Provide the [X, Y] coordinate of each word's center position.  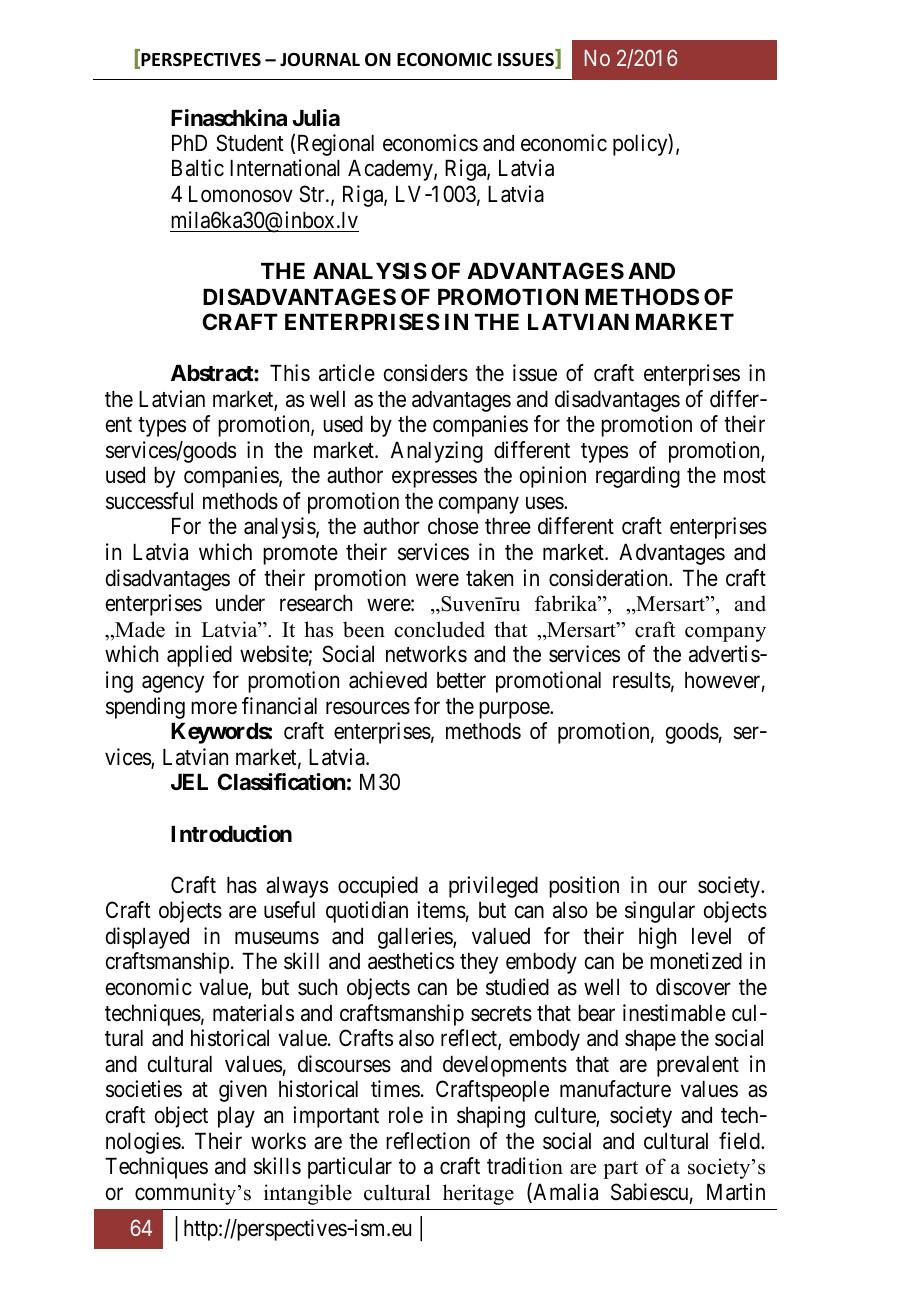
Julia [316, 117]
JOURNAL [320, 60]
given [243, 1091]
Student [250, 143]
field [740, 1141]
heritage [478, 1194]
